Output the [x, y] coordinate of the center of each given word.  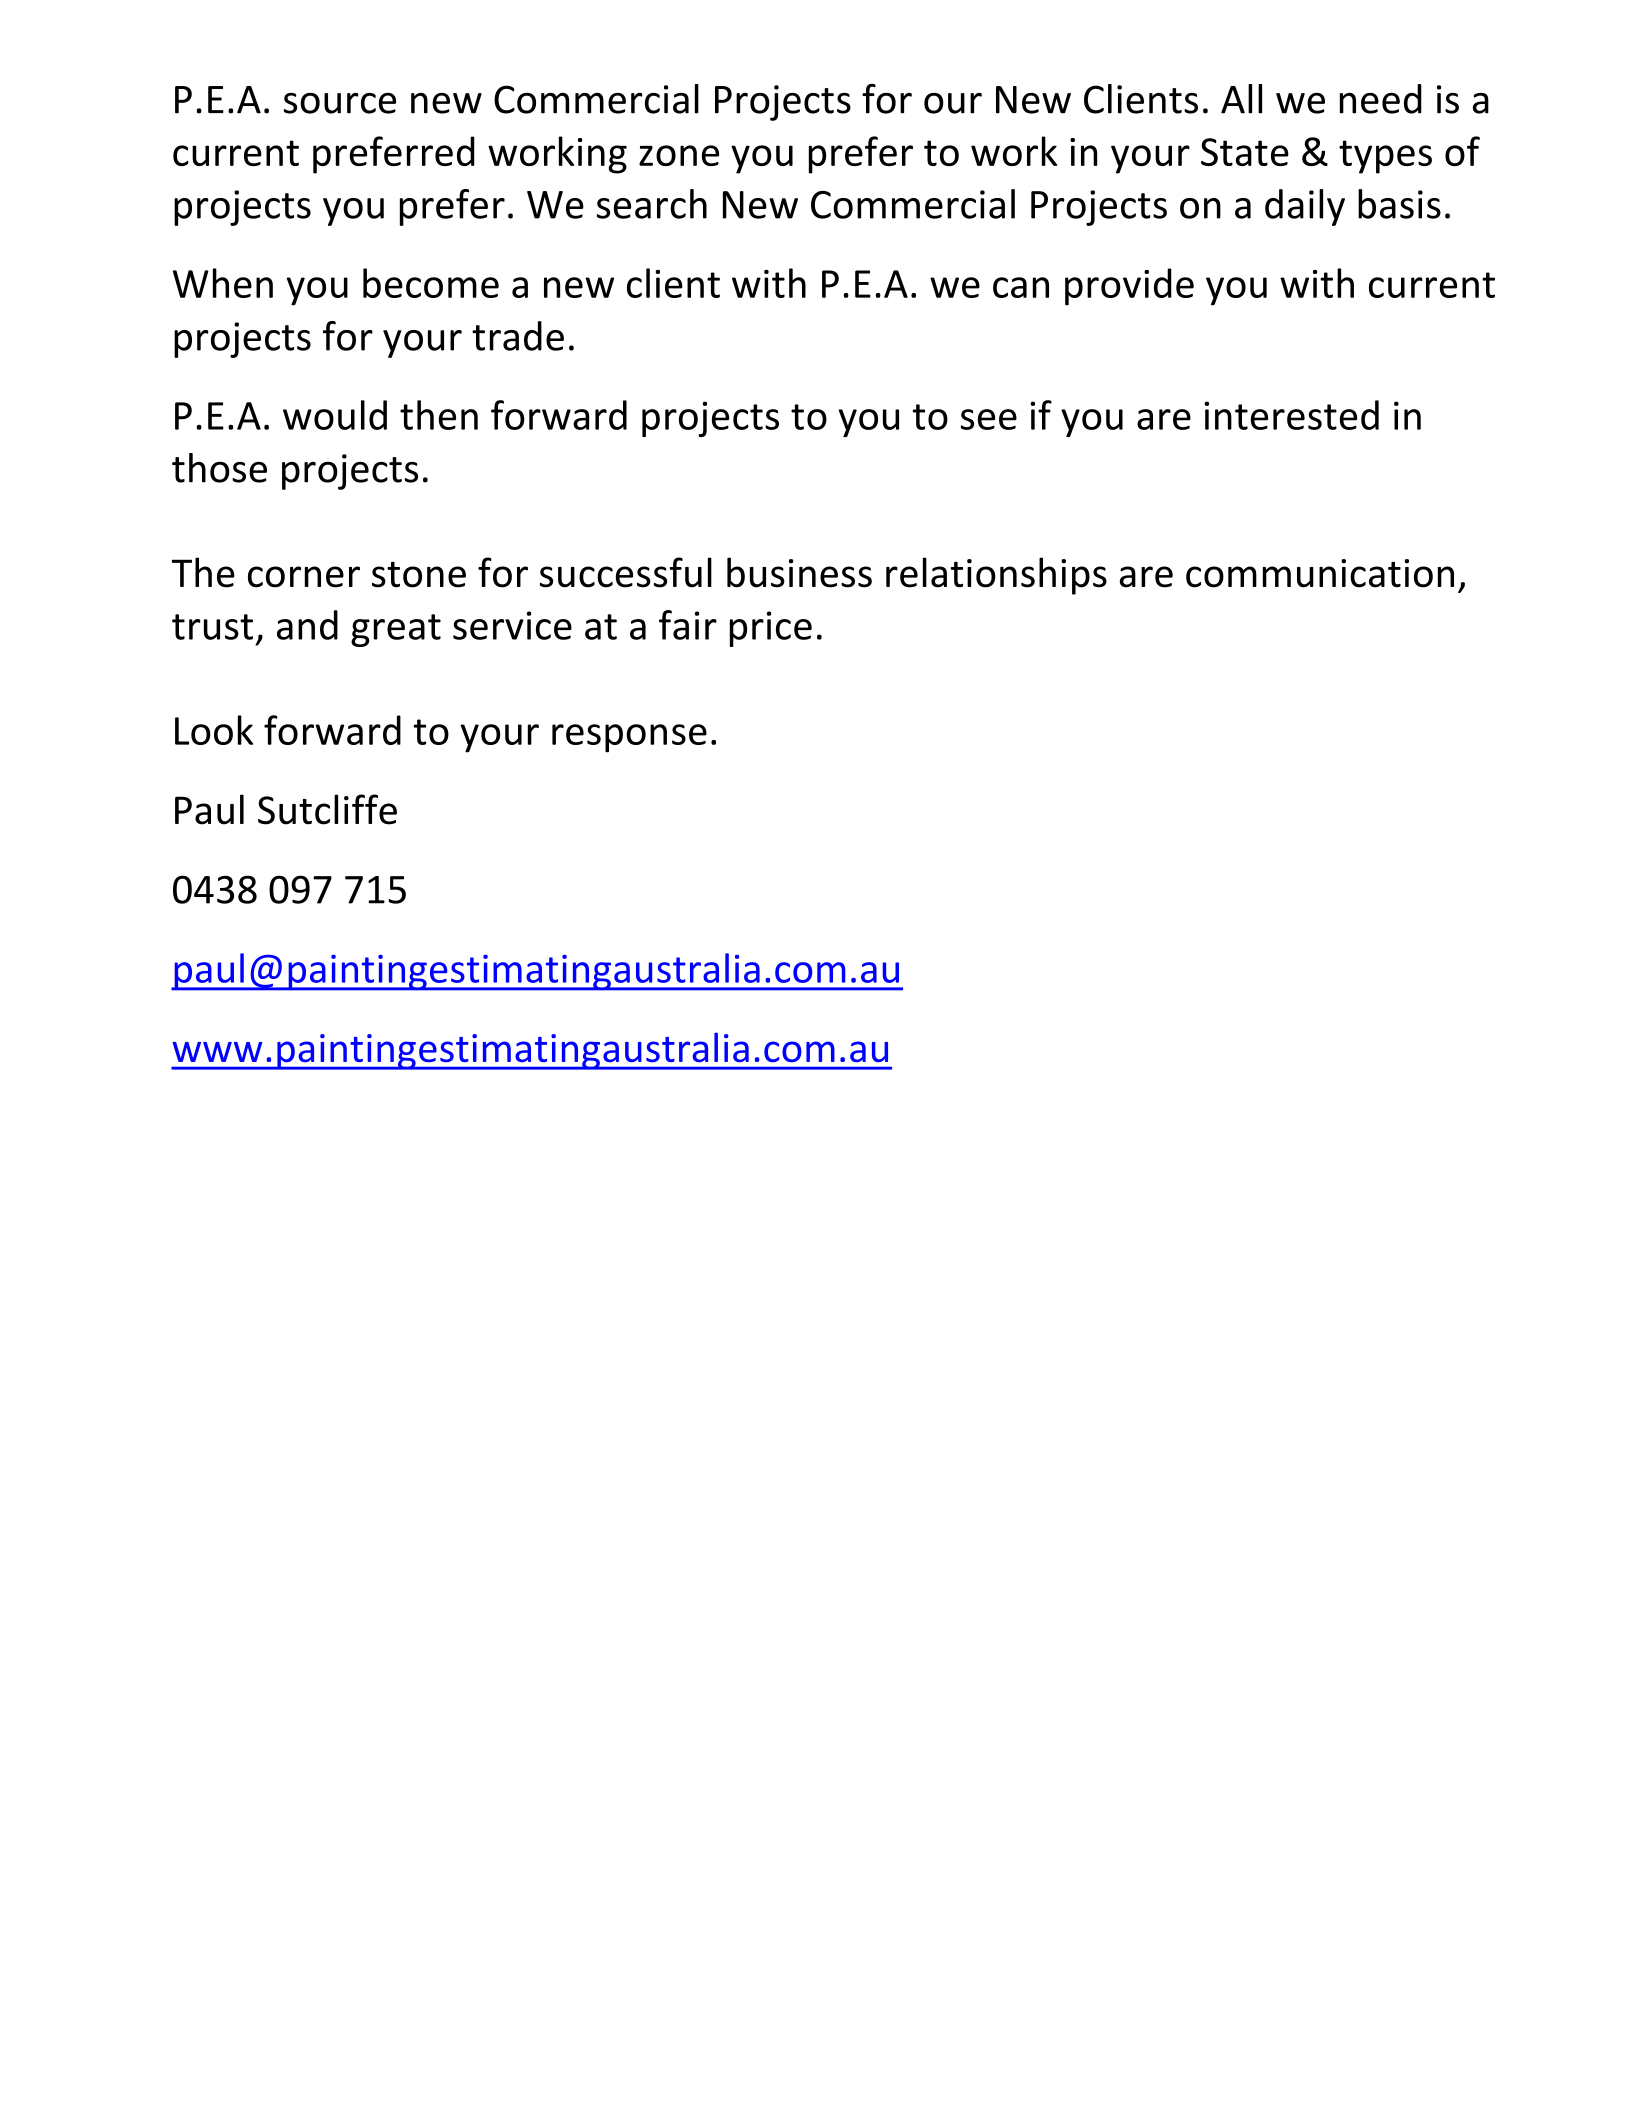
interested [1291, 415]
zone [679, 155]
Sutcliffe [327, 809]
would [335, 415]
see [989, 419]
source [340, 103]
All [1241, 99]
